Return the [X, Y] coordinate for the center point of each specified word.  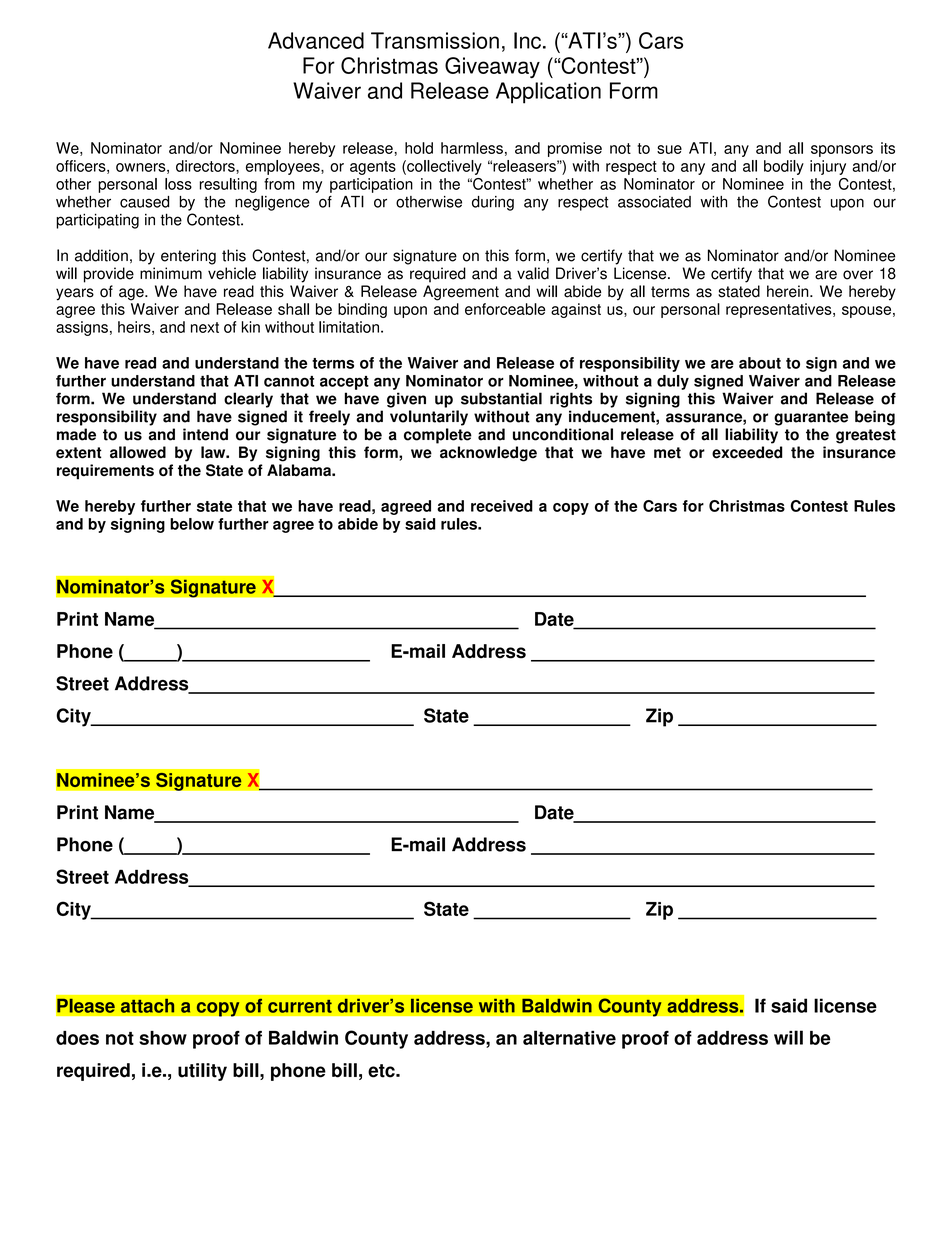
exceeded [747, 452]
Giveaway [492, 67]
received [502, 506]
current [300, 1006]
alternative [569, 1037]
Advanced [316, 40]
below [192, 524]
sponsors [842, 151]
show [163, 1038]
